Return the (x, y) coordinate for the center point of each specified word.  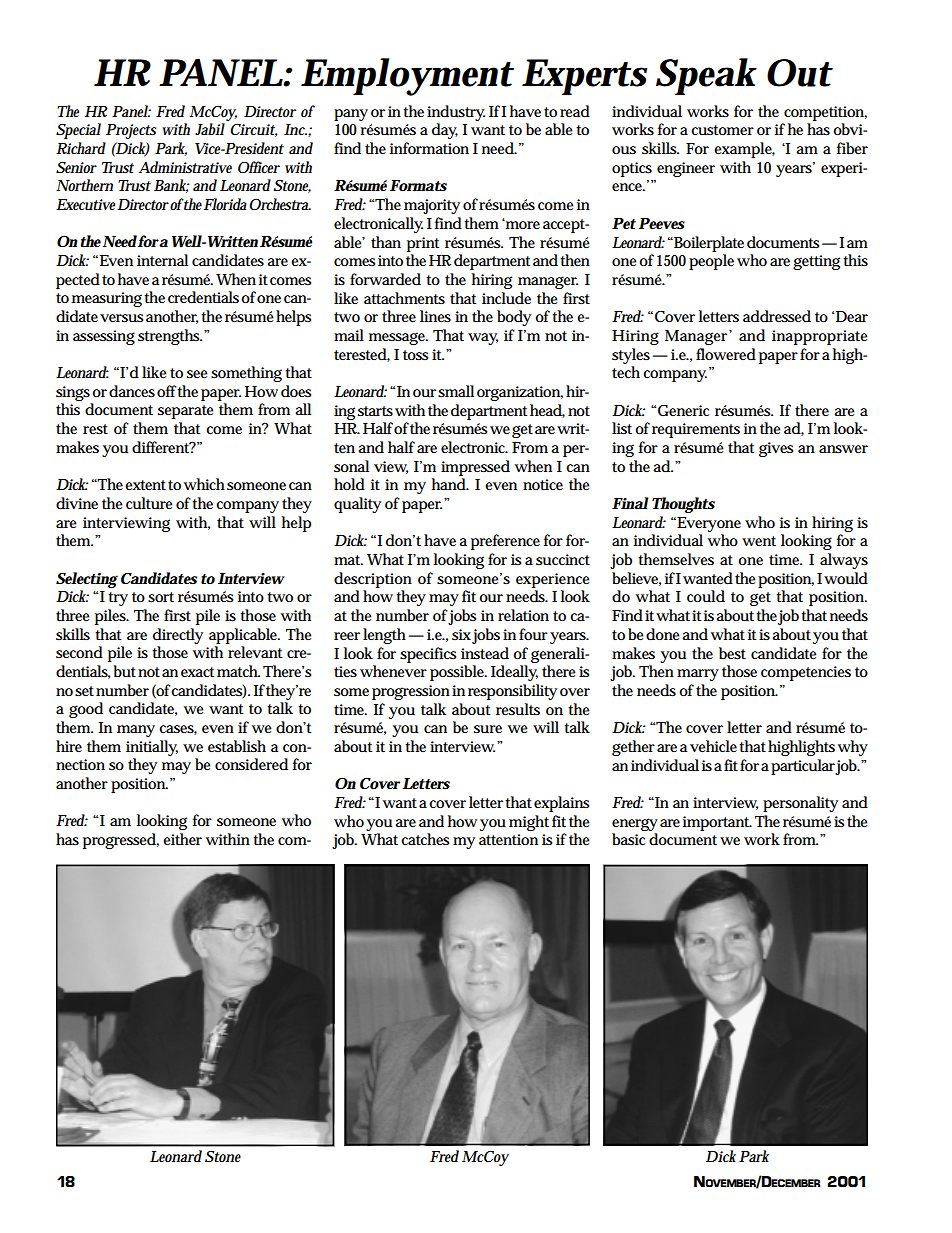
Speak (706, 77)
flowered (726, 354)
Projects (131, 131)
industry (456, 113)
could (706, 596)
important (717, 823)
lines (435, 316)
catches (425, 839)
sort (161, 597)
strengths (170, 337)
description (373, 580)
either (182, 839)
